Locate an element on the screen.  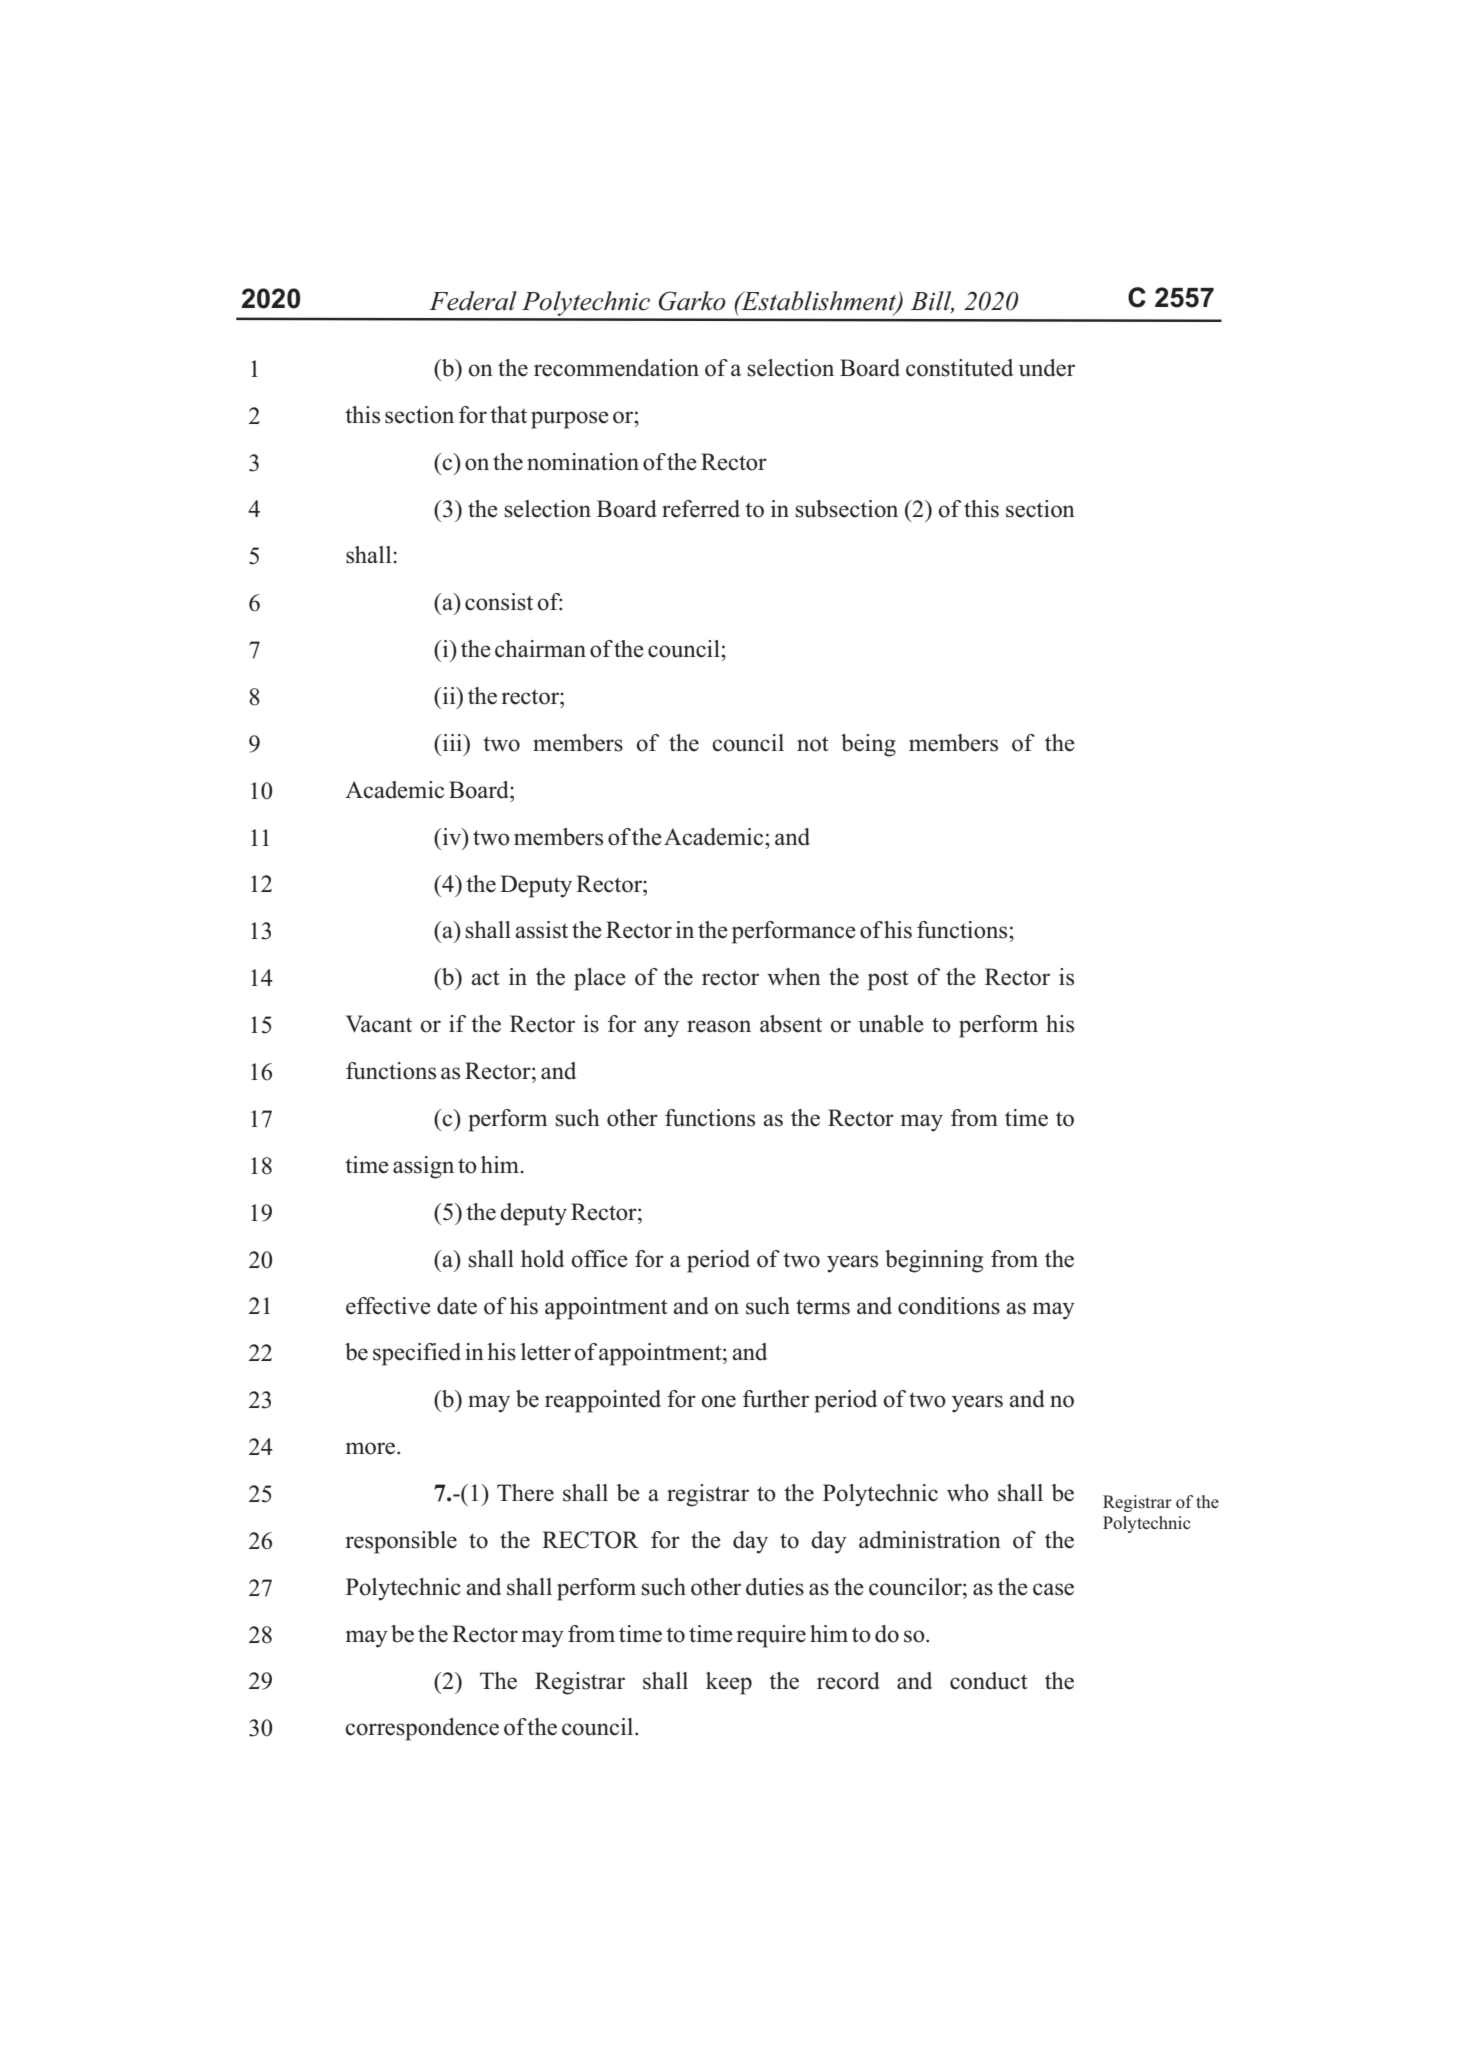
specified is located at coordinates (417, 1354).
